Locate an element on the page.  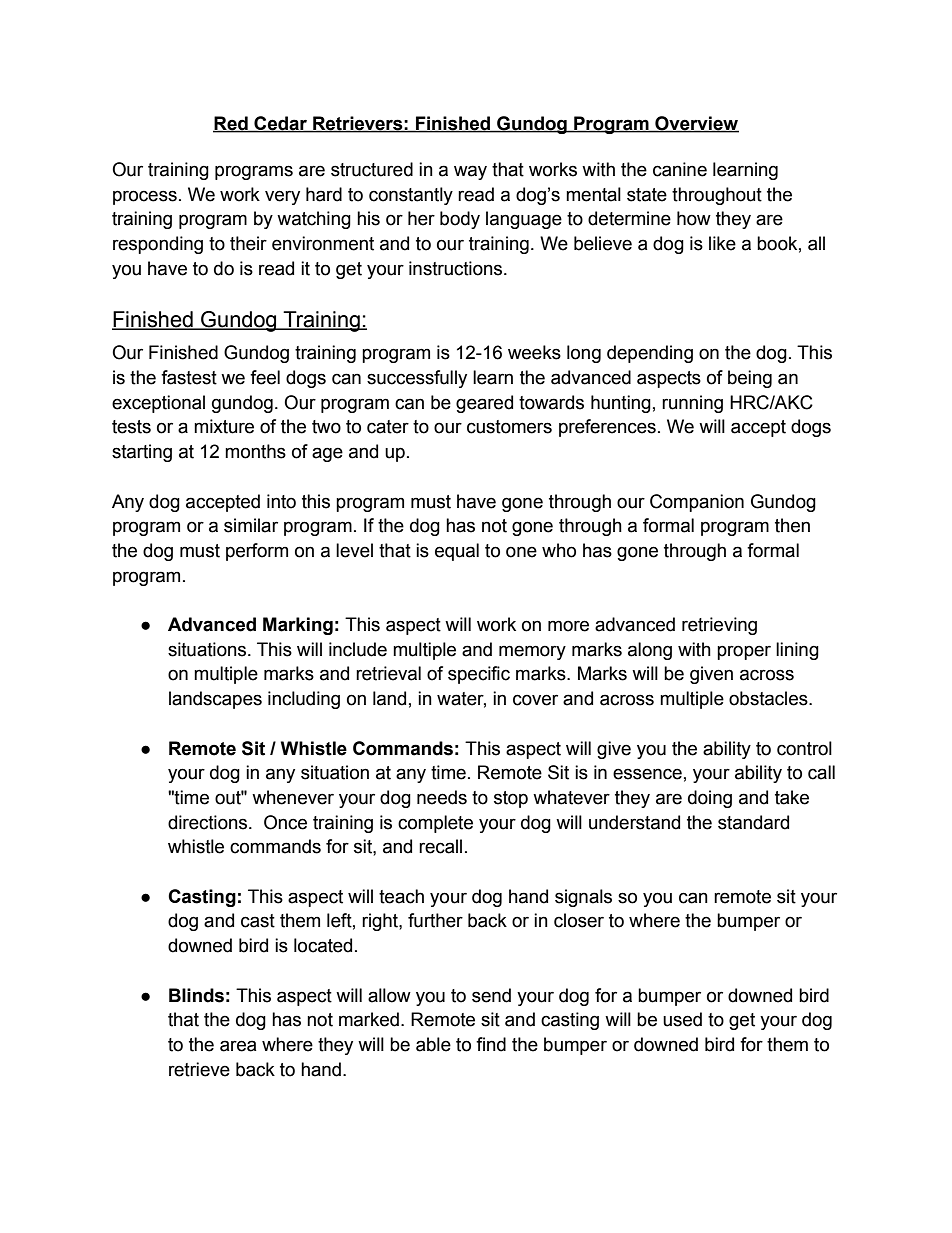
perform is located at coordinates (257, 552).
